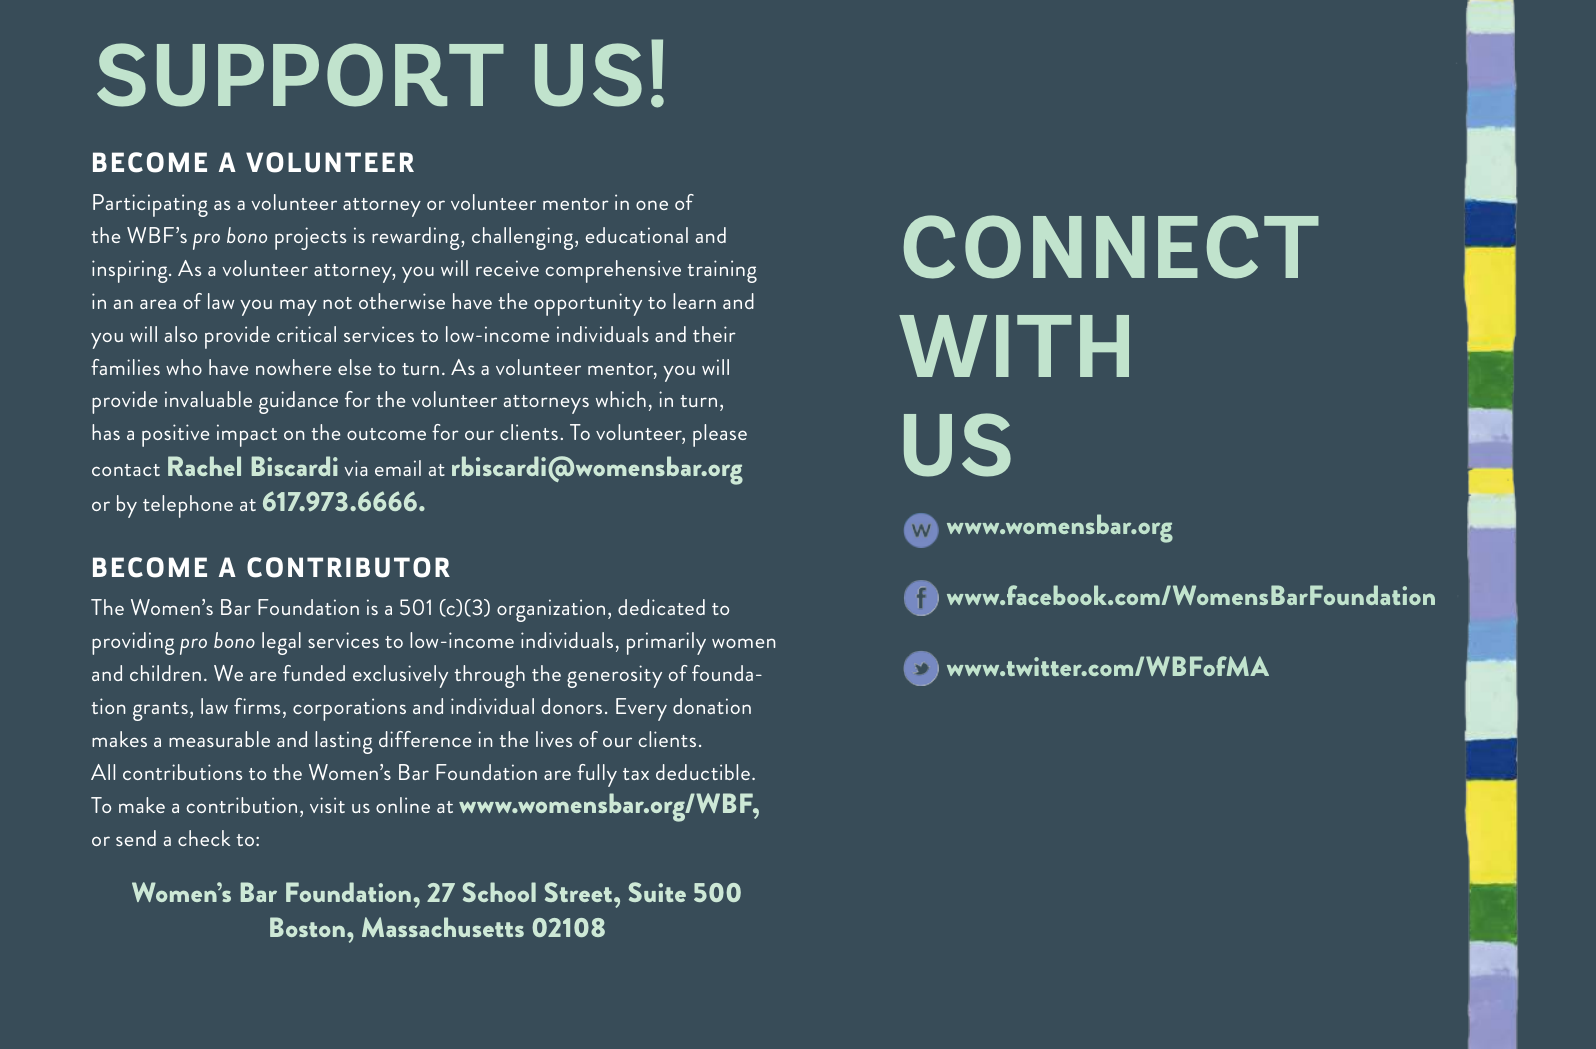 The height and width of the document is (1049, 1596). Describe the element at coordinates (621, 399) in the document. I see `which` at that location.
